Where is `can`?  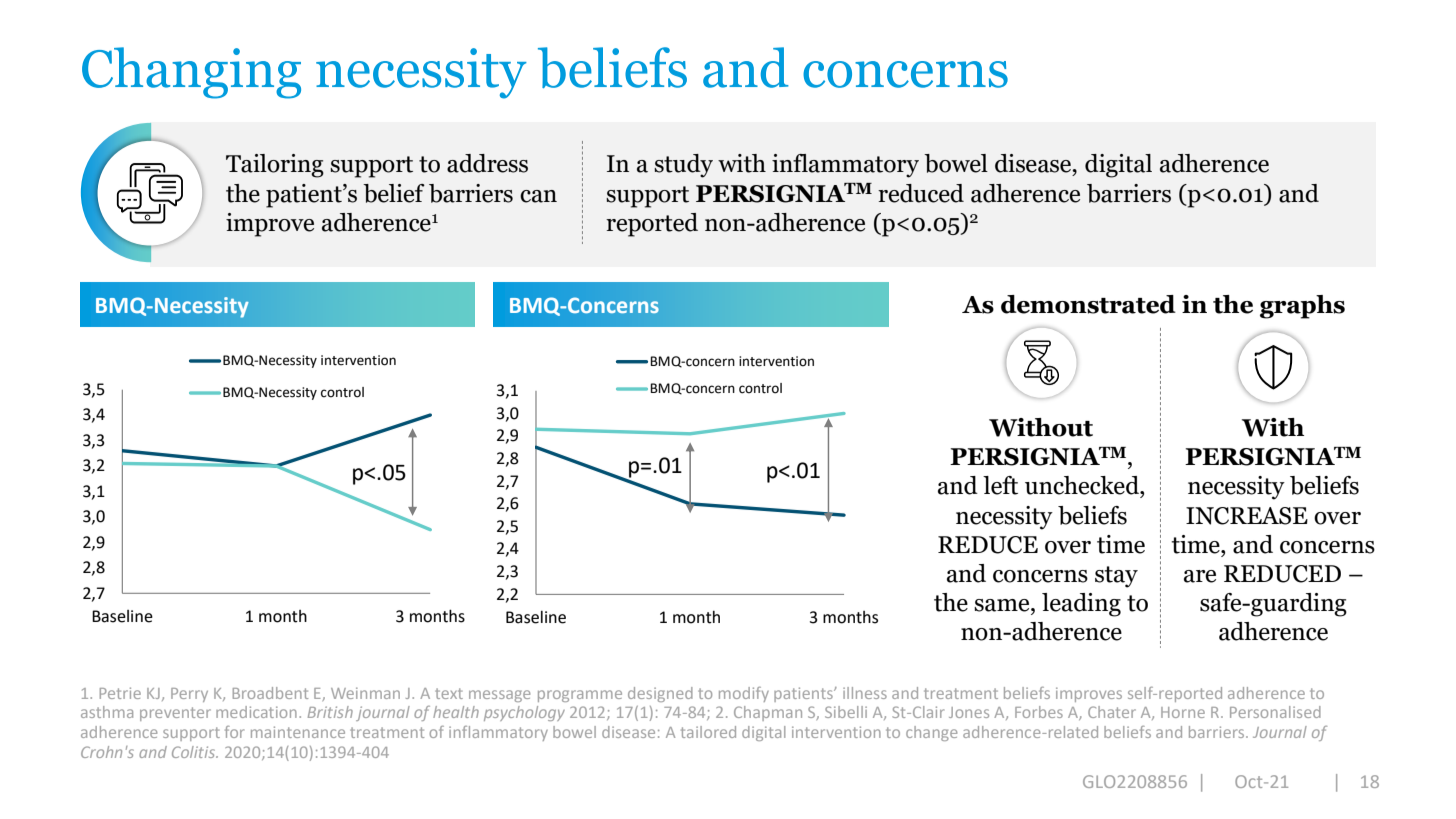 can is located at coordinates (538, 196).
